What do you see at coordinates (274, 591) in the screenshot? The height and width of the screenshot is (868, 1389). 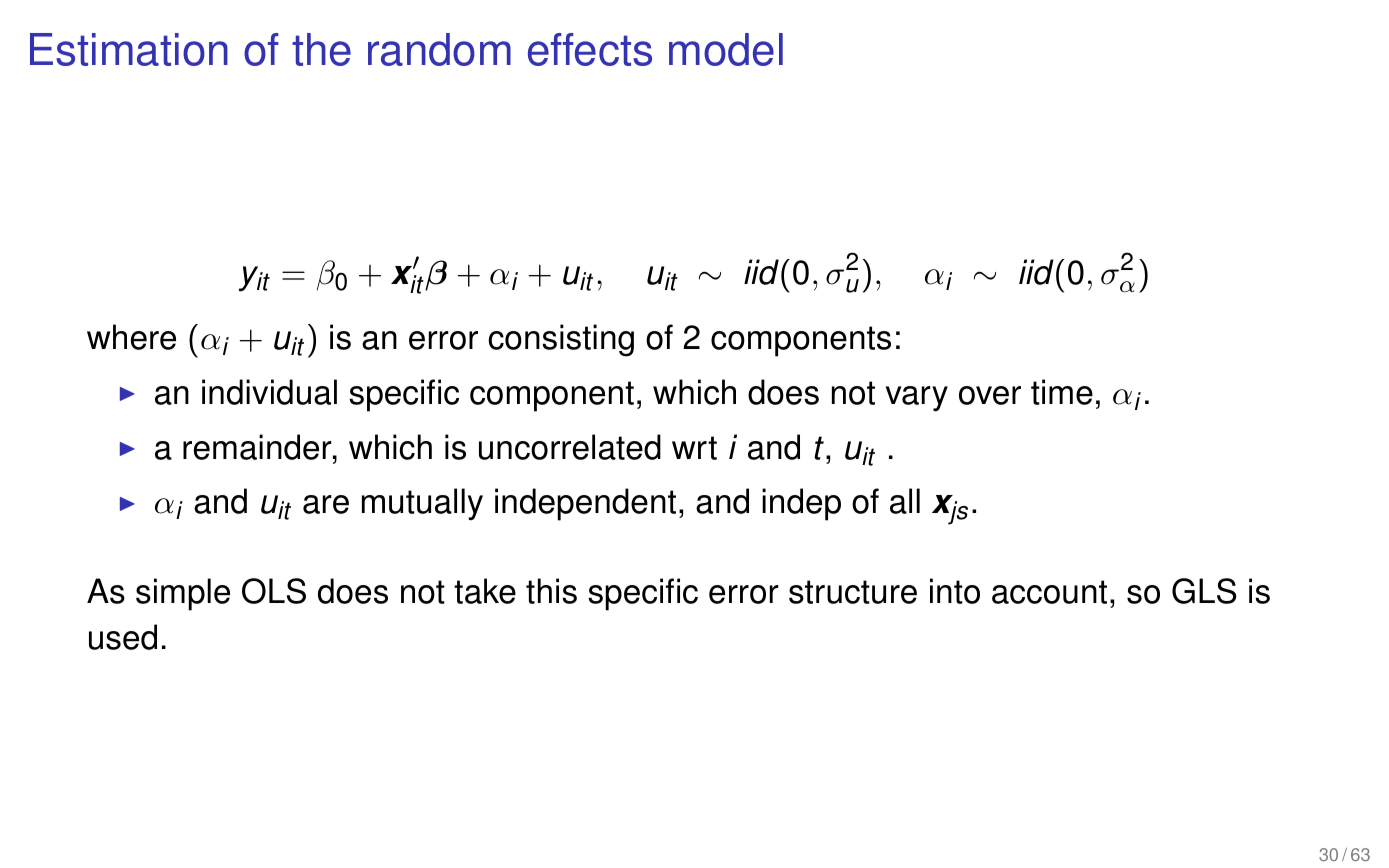 I see `OLS` at bounding box center [274, 591].
